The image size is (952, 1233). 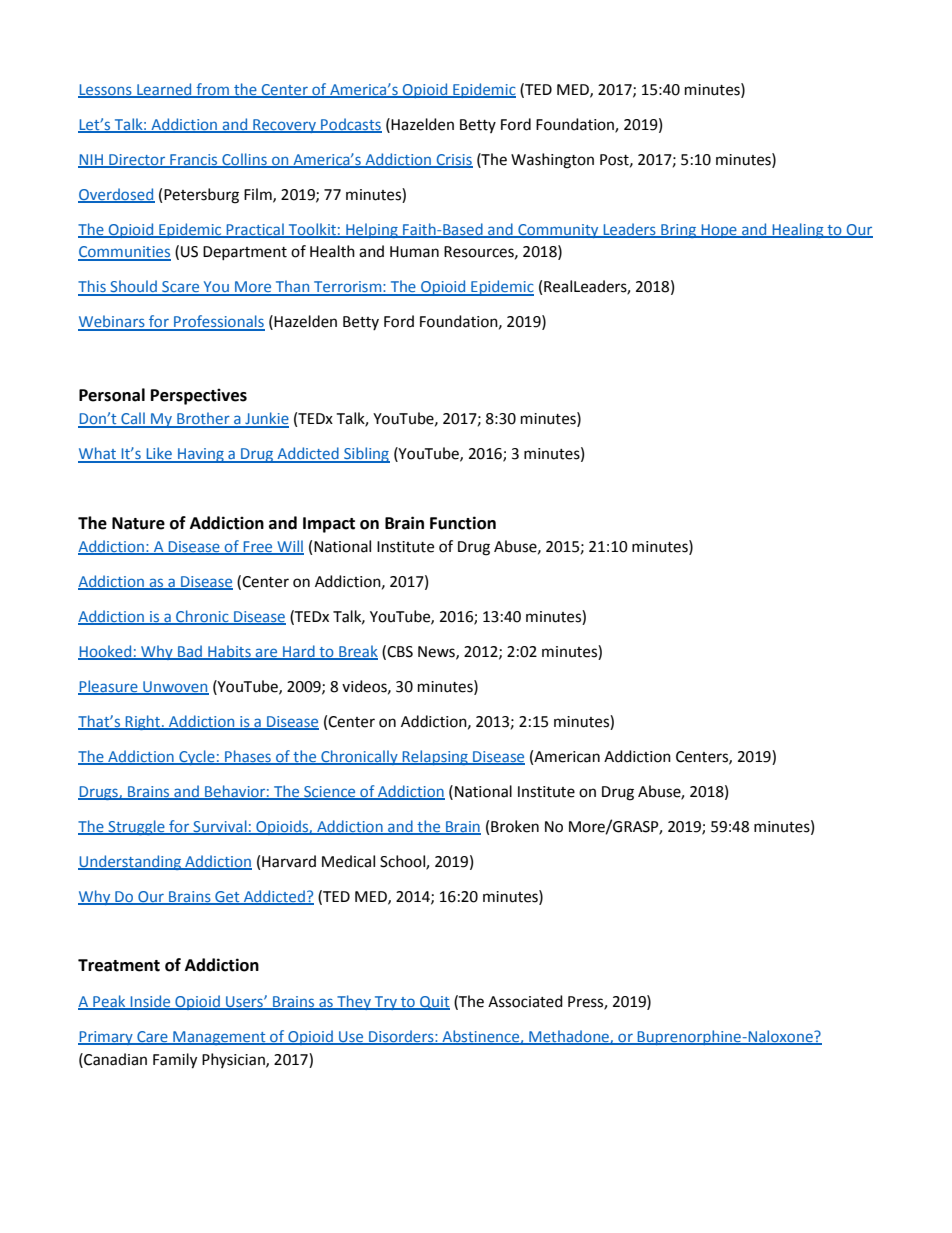 I want to click on Learned, so click(x=164, y=90).
